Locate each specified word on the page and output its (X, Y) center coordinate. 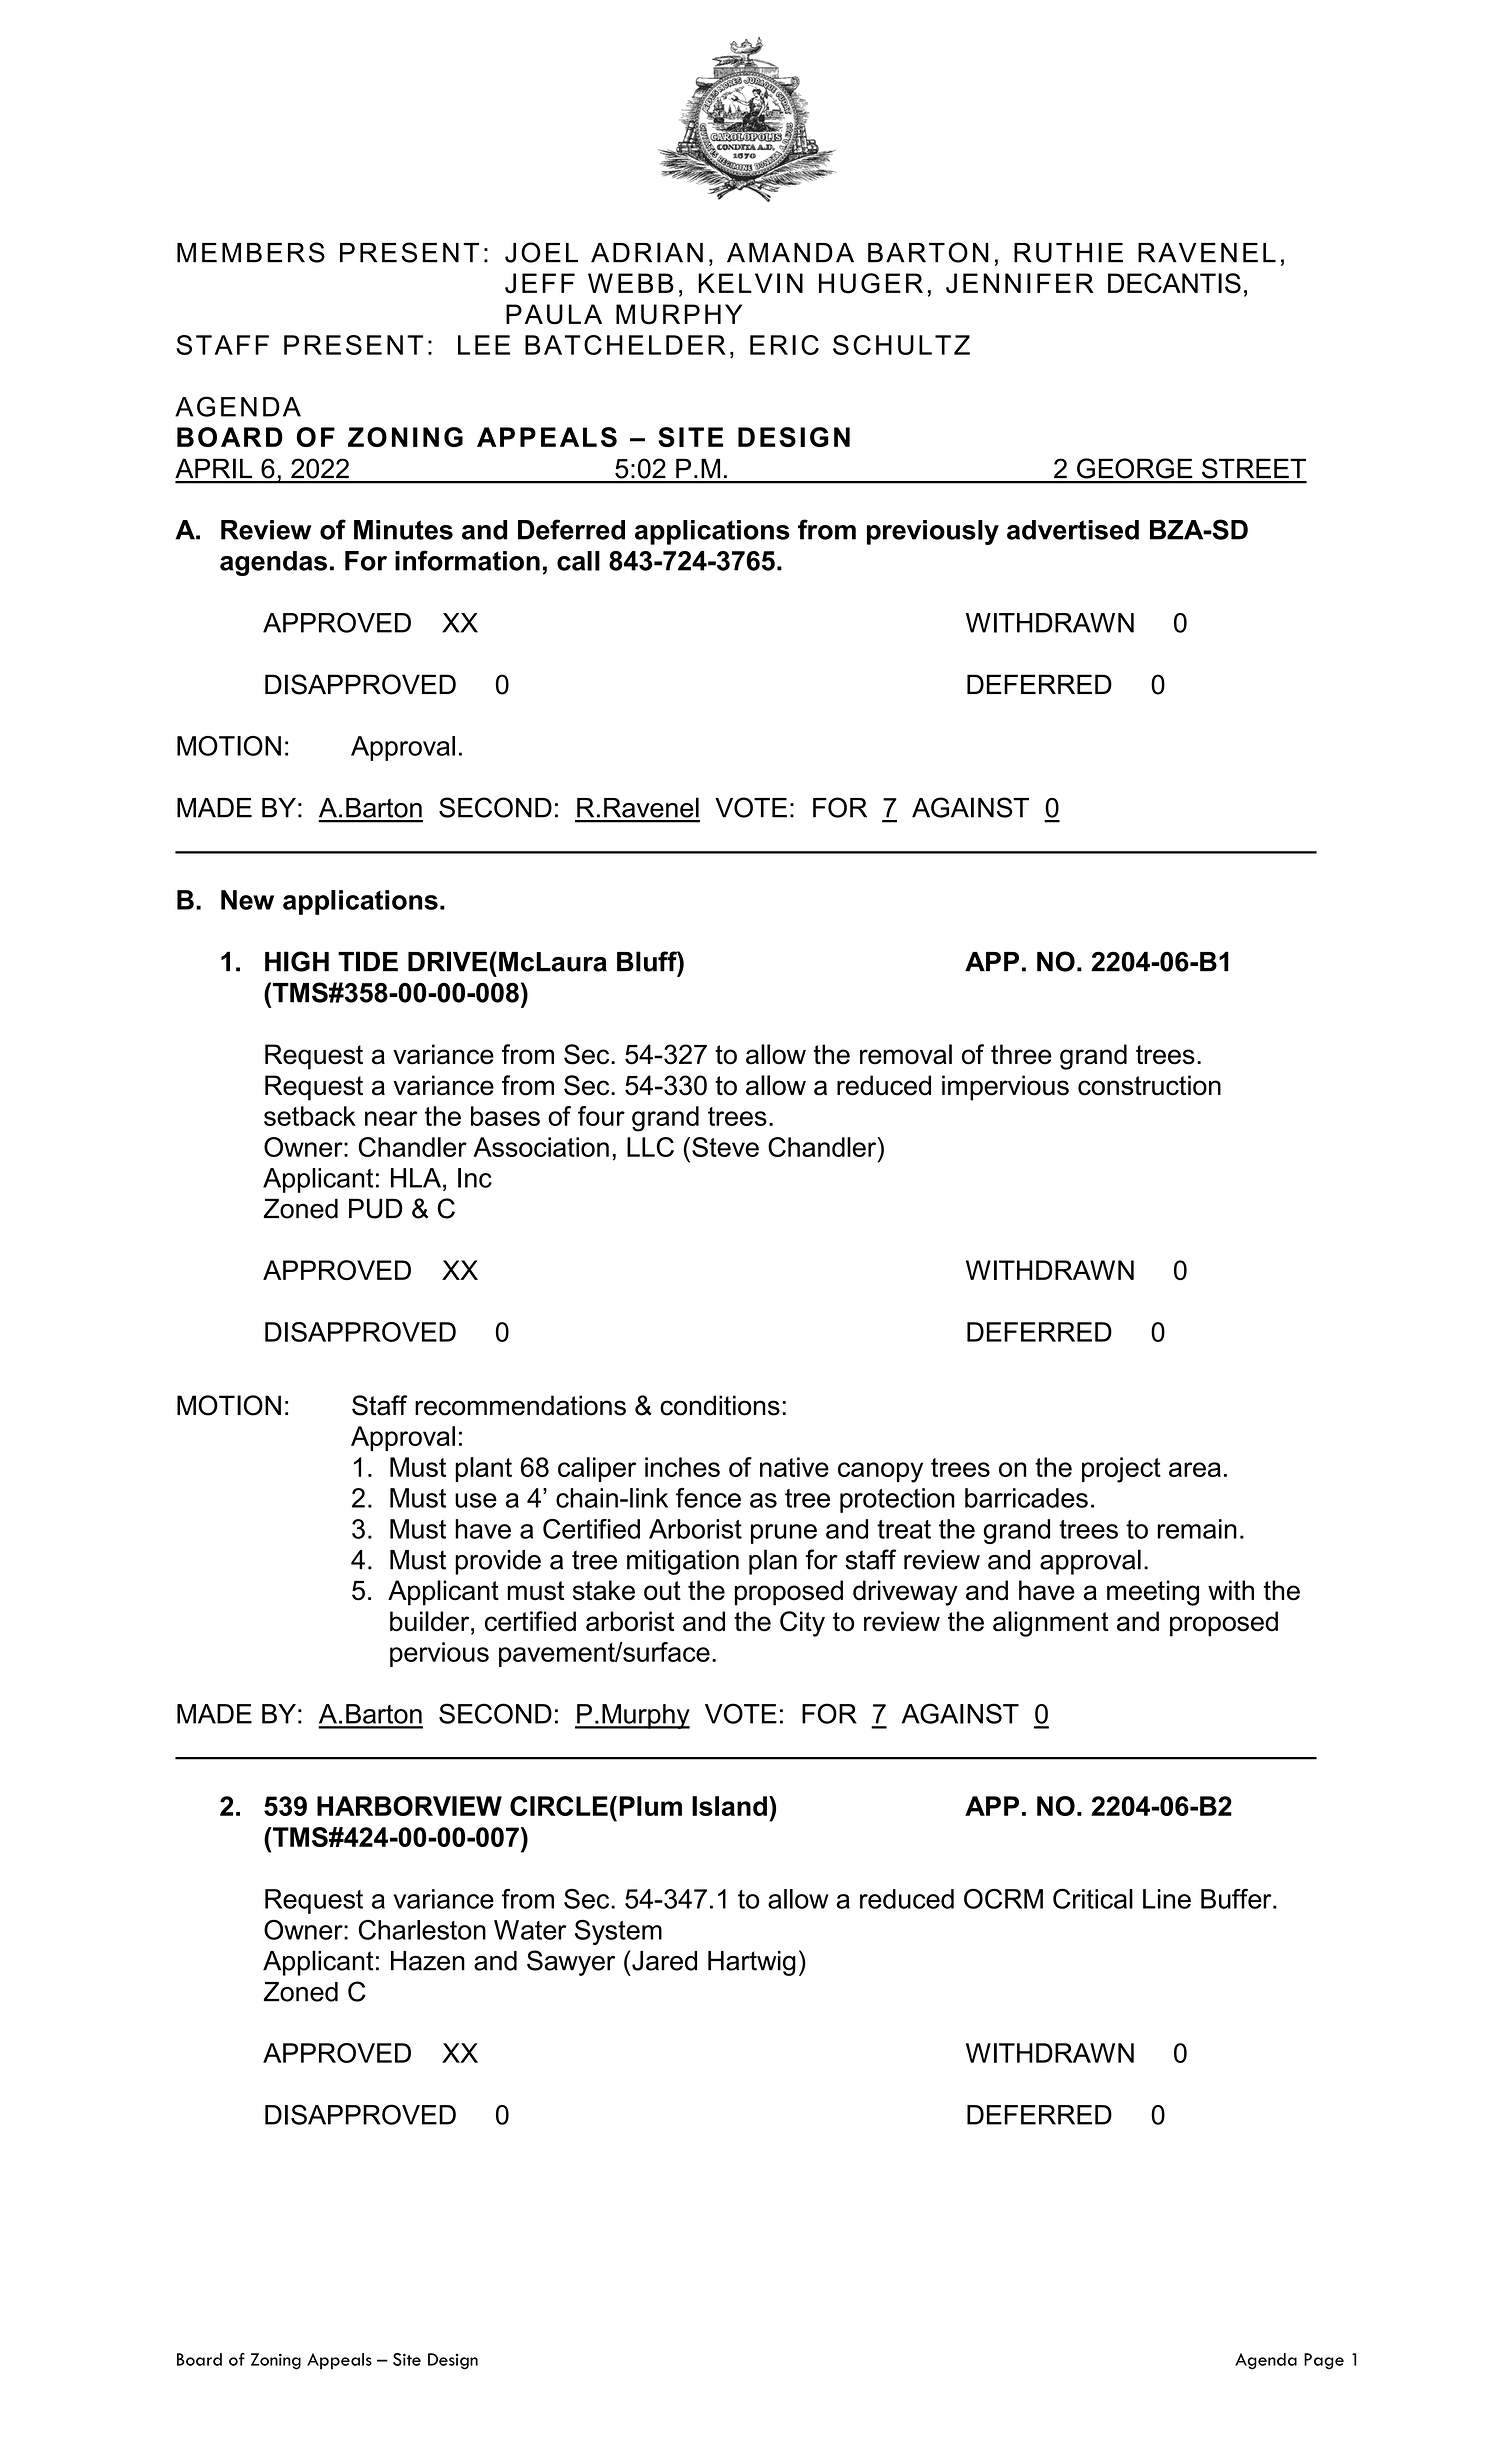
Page (1324, 2361)
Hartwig (752, 1963)
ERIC (784, 345)
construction (1149, 1085)
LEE (484, 345)
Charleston (422, 1930)
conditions (720, 1405)
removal (906, 1054)
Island (729, 1806)
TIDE (368, 961)
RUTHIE (1068, 252)
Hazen (428, 1961)
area (1195, 1469)
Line (1167, 1899)
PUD (375, 1208)
